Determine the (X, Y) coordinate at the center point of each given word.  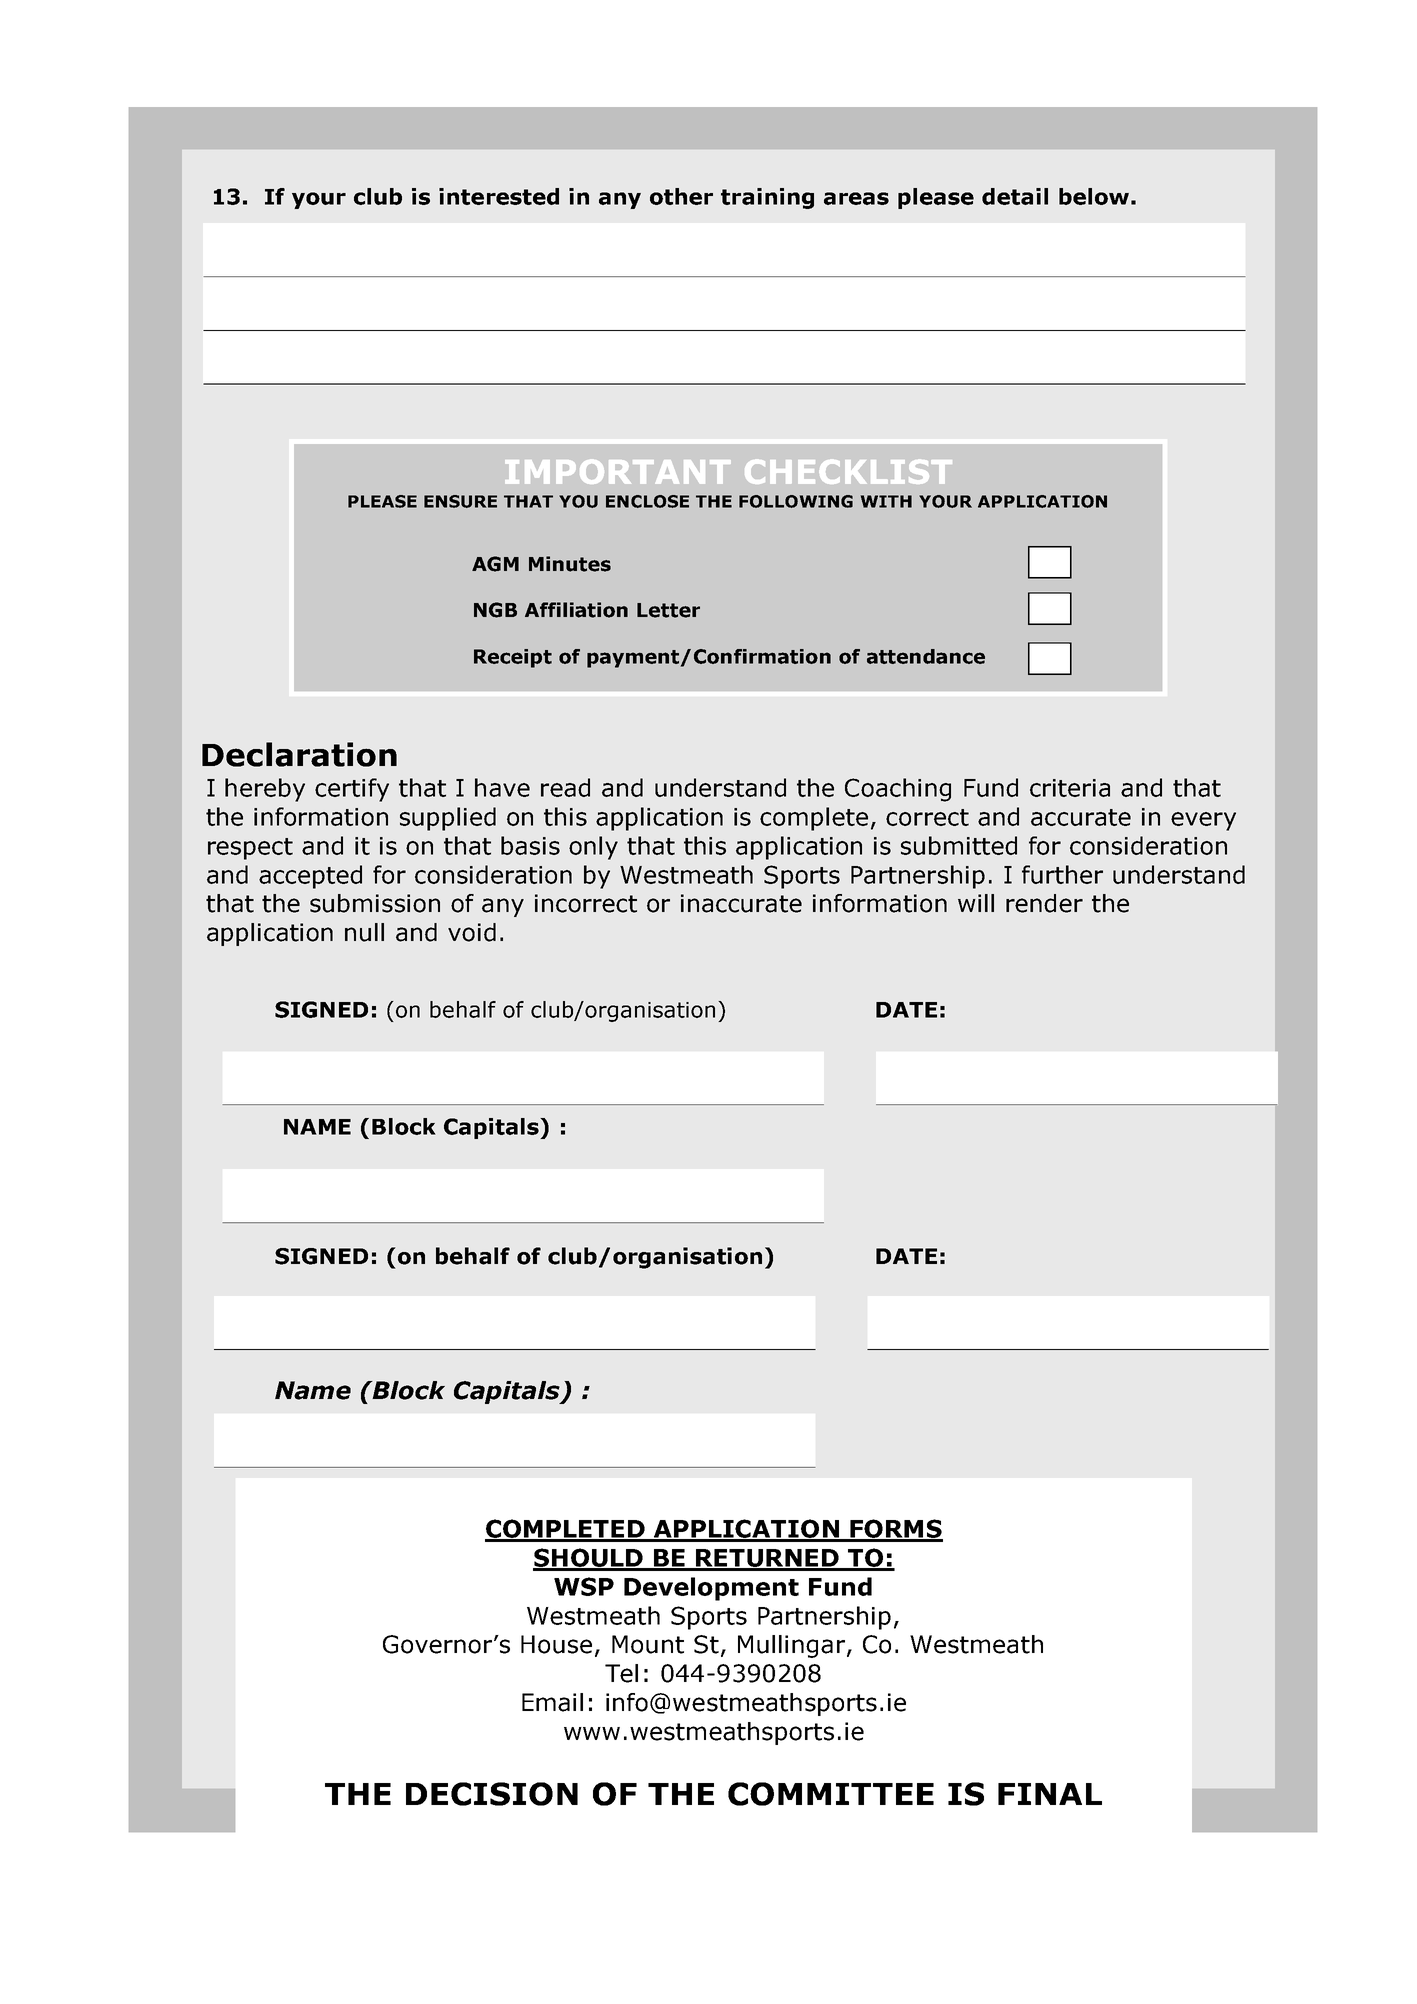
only (593, 848)
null (364, 932)
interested (499, 196)
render (1044, 903)
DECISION (492, 1794)
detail (1015, 196)
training (767, 198)
